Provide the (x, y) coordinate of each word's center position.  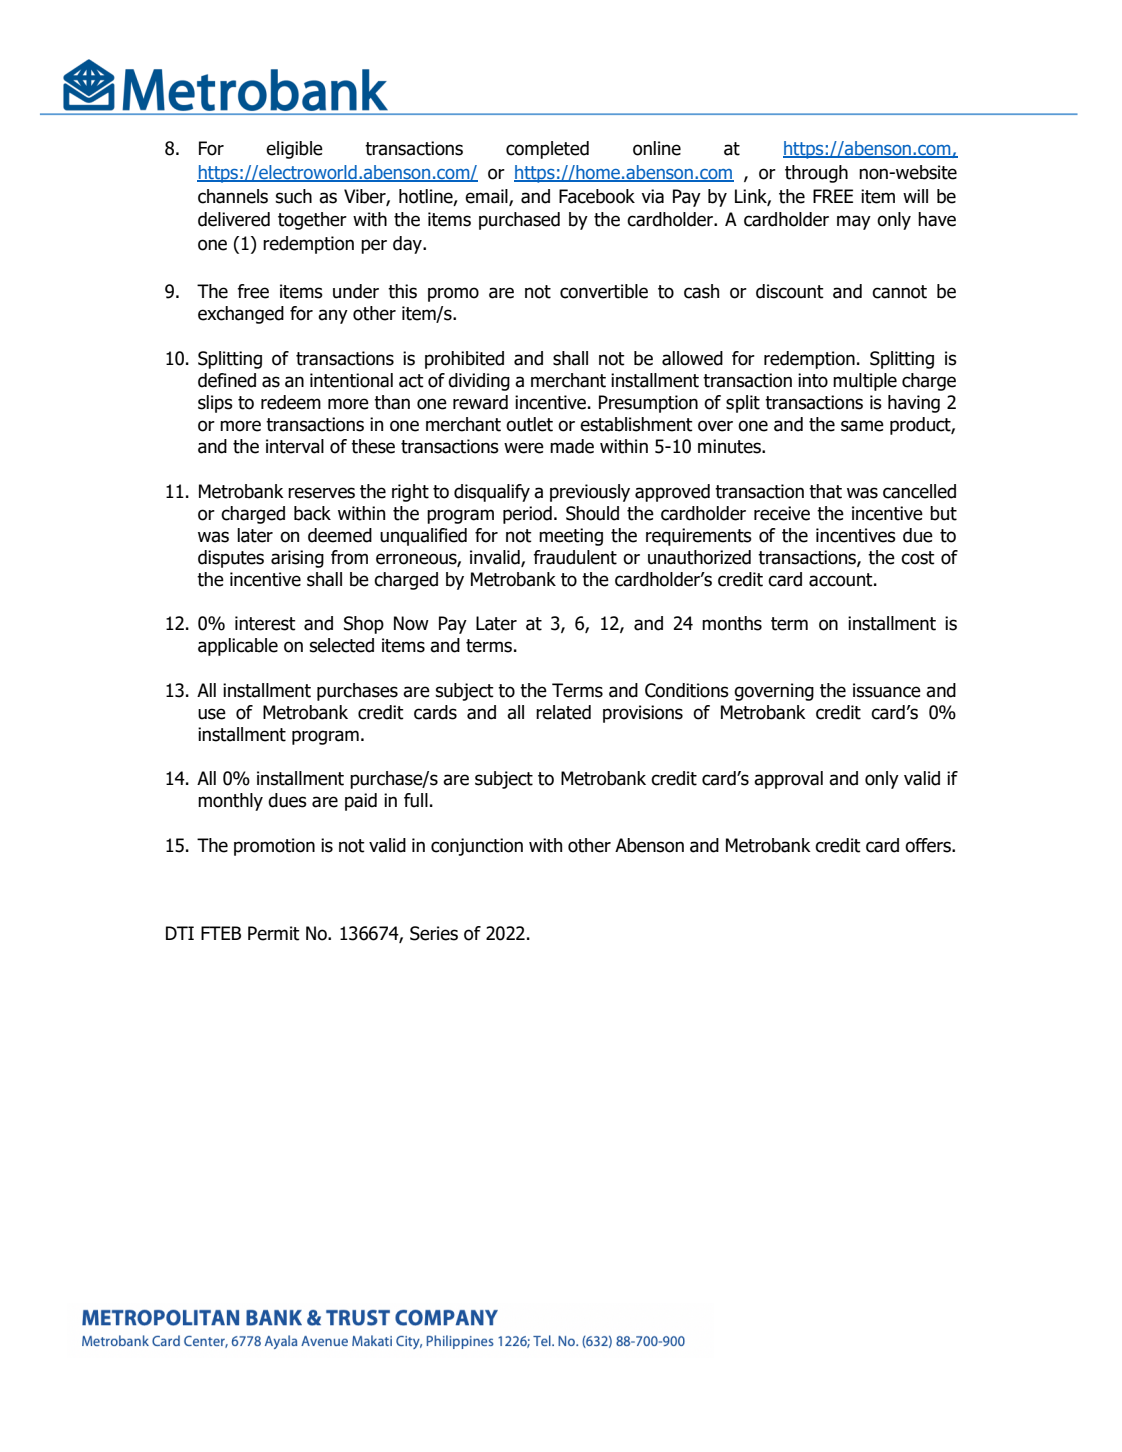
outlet (529, 424)
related (563, 712)
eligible (294, 150)
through (816, 174)
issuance (887, 690)
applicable (238, 647)
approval (788, 780)
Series (434, 933)
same (862, 426)
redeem (291, 402)
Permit (274, 933)
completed (547, 150)
